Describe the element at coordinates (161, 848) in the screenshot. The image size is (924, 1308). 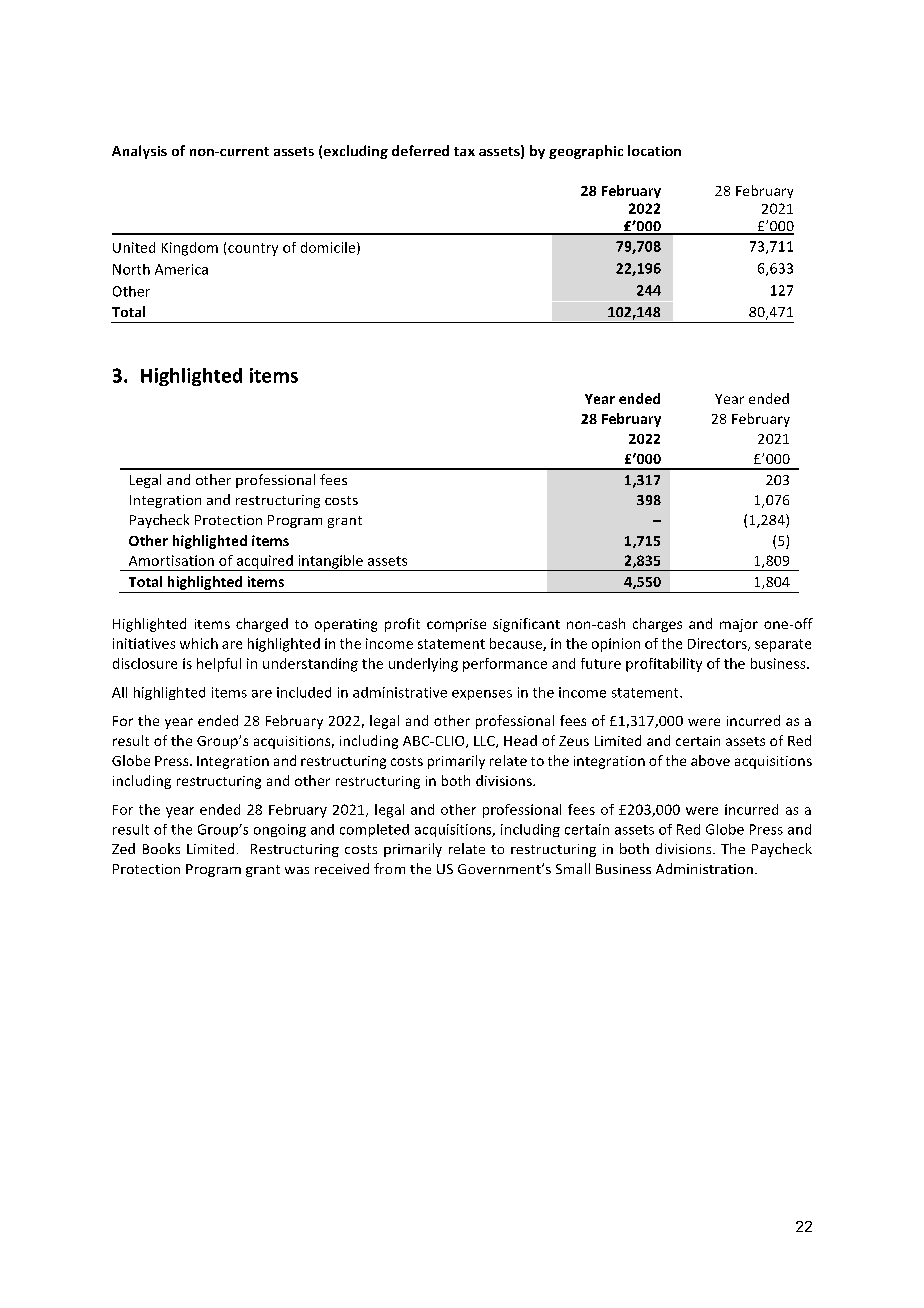
I see `Books` at that location.
